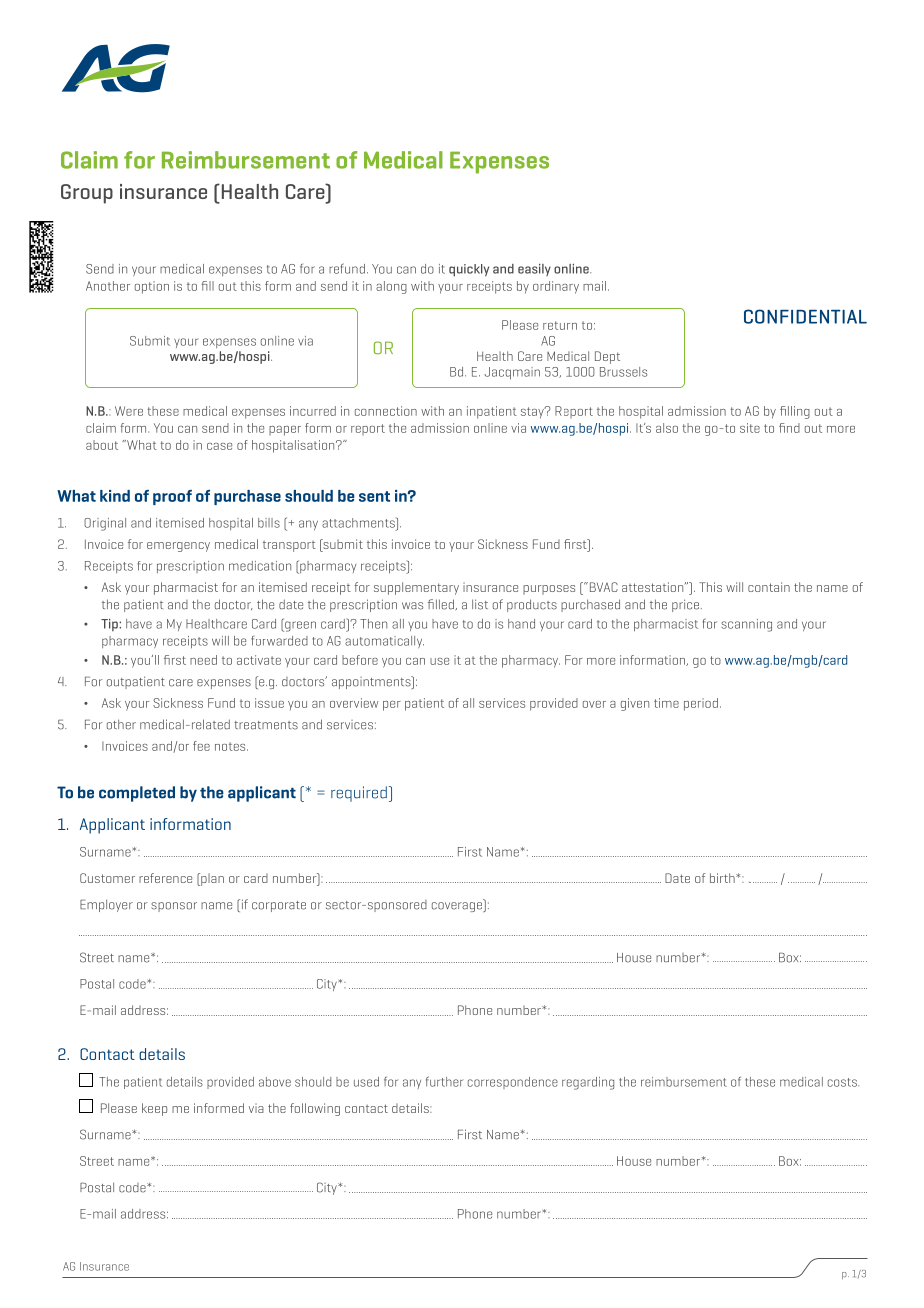  What do you see at coordinates (805, 316) in the screenshot?
I see `CONFIDENTIAL` at bounding box center [805, 316].
